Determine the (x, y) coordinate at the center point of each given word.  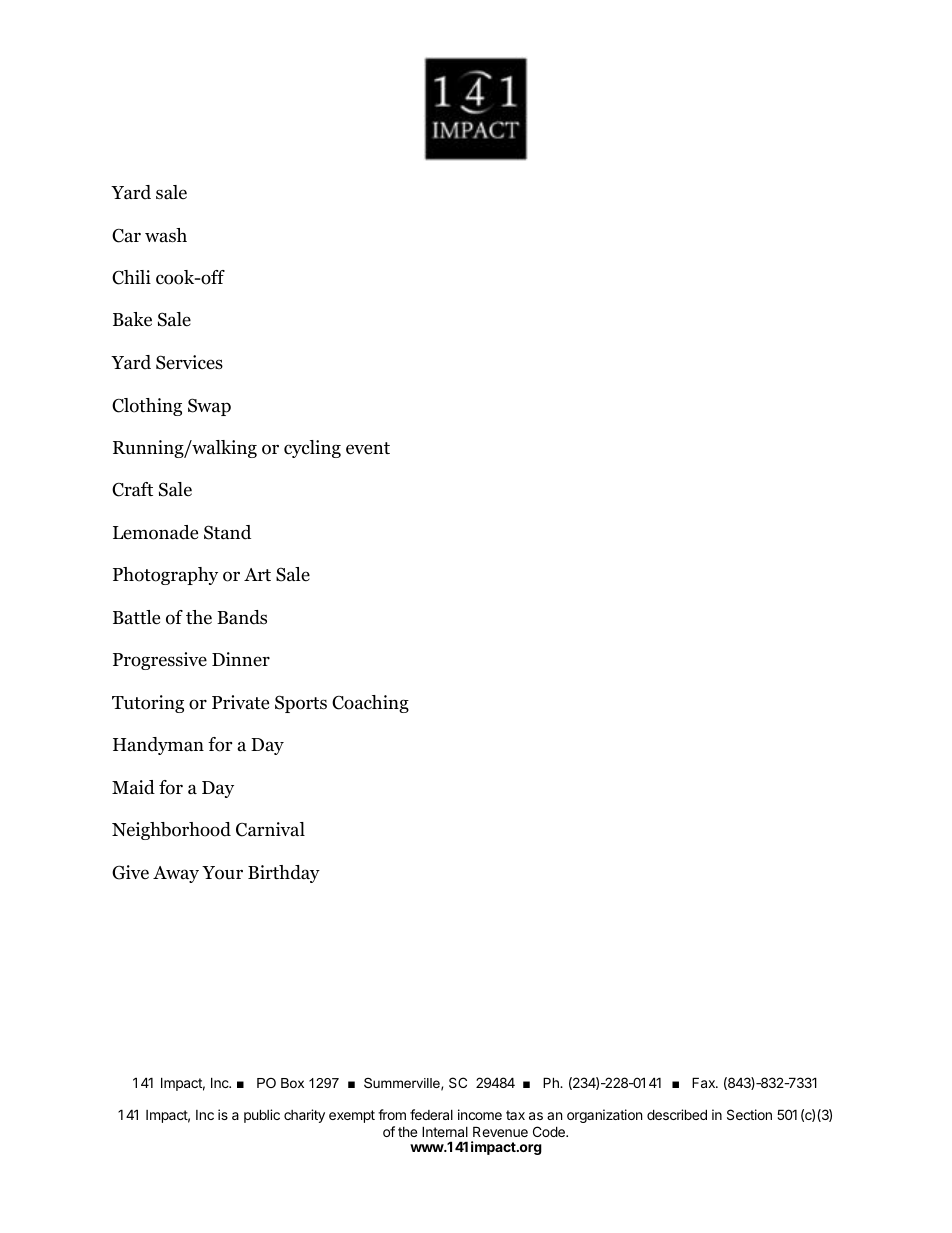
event (368, 448)
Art (257, 574)
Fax (705, 1082)
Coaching (370, 704)
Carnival (270, 829)
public (262, 1116)
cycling (312, 449)
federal (431, 1114)
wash (166, 235)
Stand (227, 532)
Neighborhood (171, 831)
